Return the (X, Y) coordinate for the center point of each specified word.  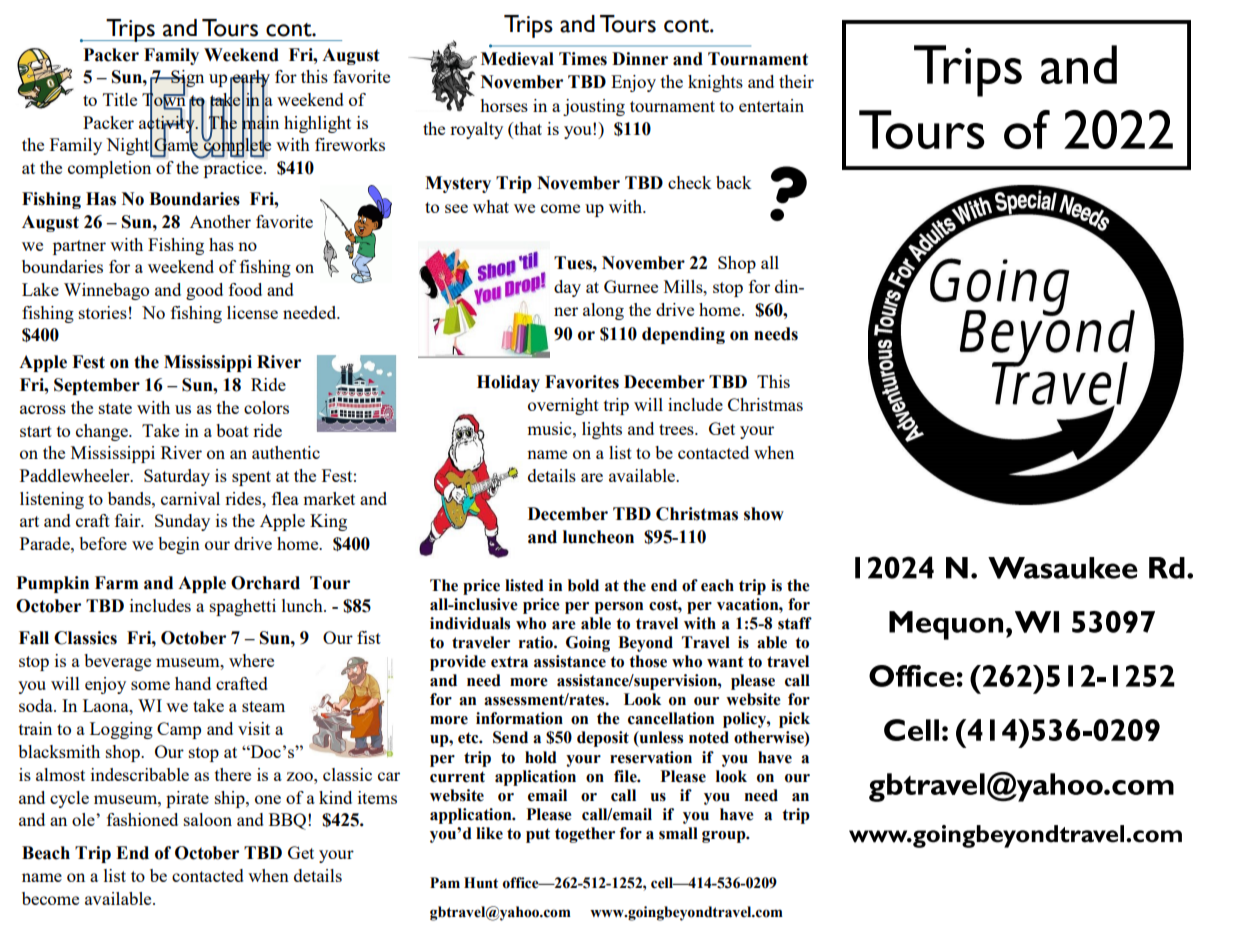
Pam (445, 883)
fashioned (142, 819)
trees (677, 429)
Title (120, 99)
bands (130, 498)
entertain (771, 105)
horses (504, 105)
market (329, 498)
